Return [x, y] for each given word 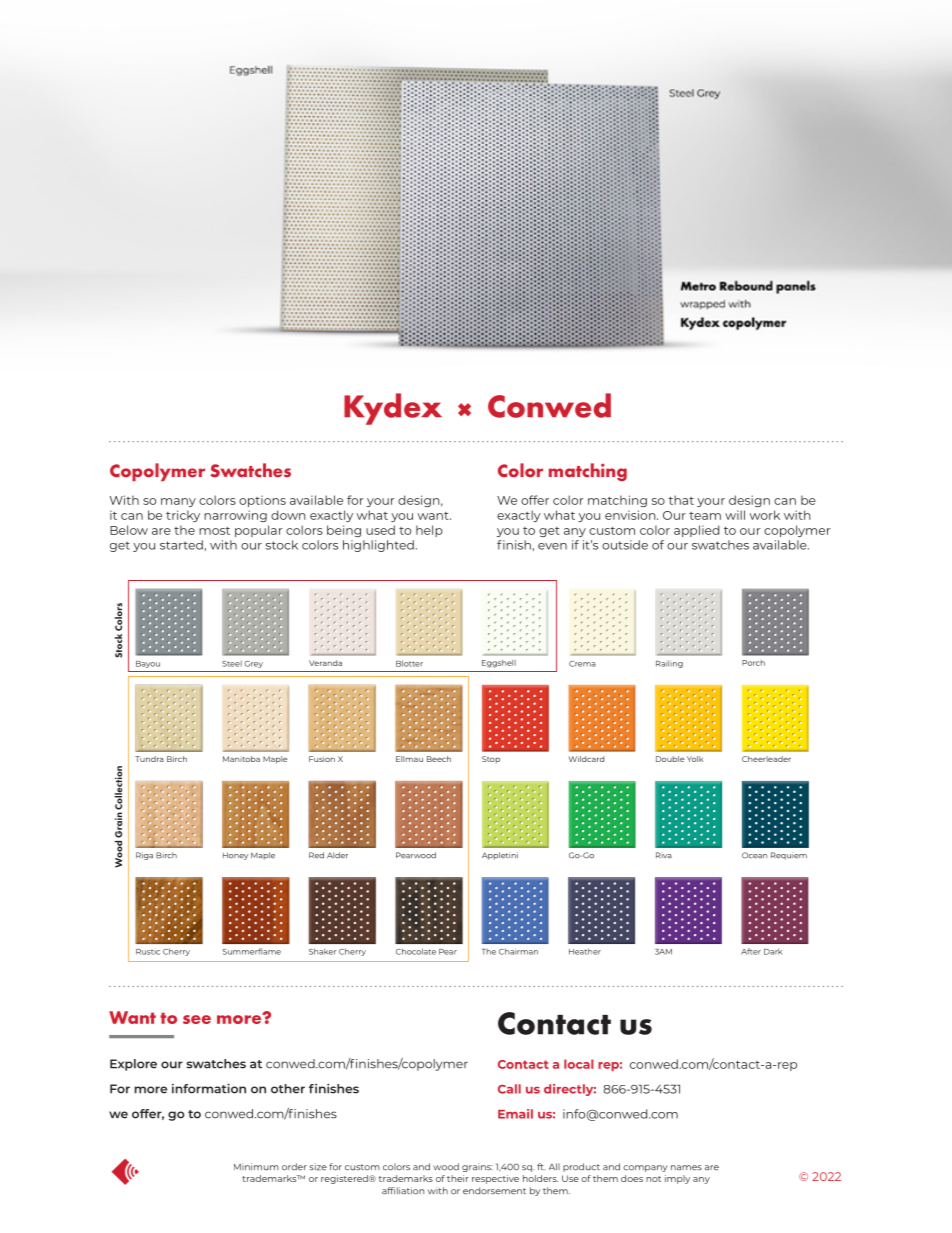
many [178, 502]
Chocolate [416, 951]
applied [696, 531]
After [751, 951]
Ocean [754, 855]
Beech [439, 759]
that [681, 500]
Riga [144, 856]
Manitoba [241, 759]
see [197, 1019]
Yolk [695, 759]
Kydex [393, 409]
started [181, 545]
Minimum [256, 1167]
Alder [337, 855]
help [429, 531]
